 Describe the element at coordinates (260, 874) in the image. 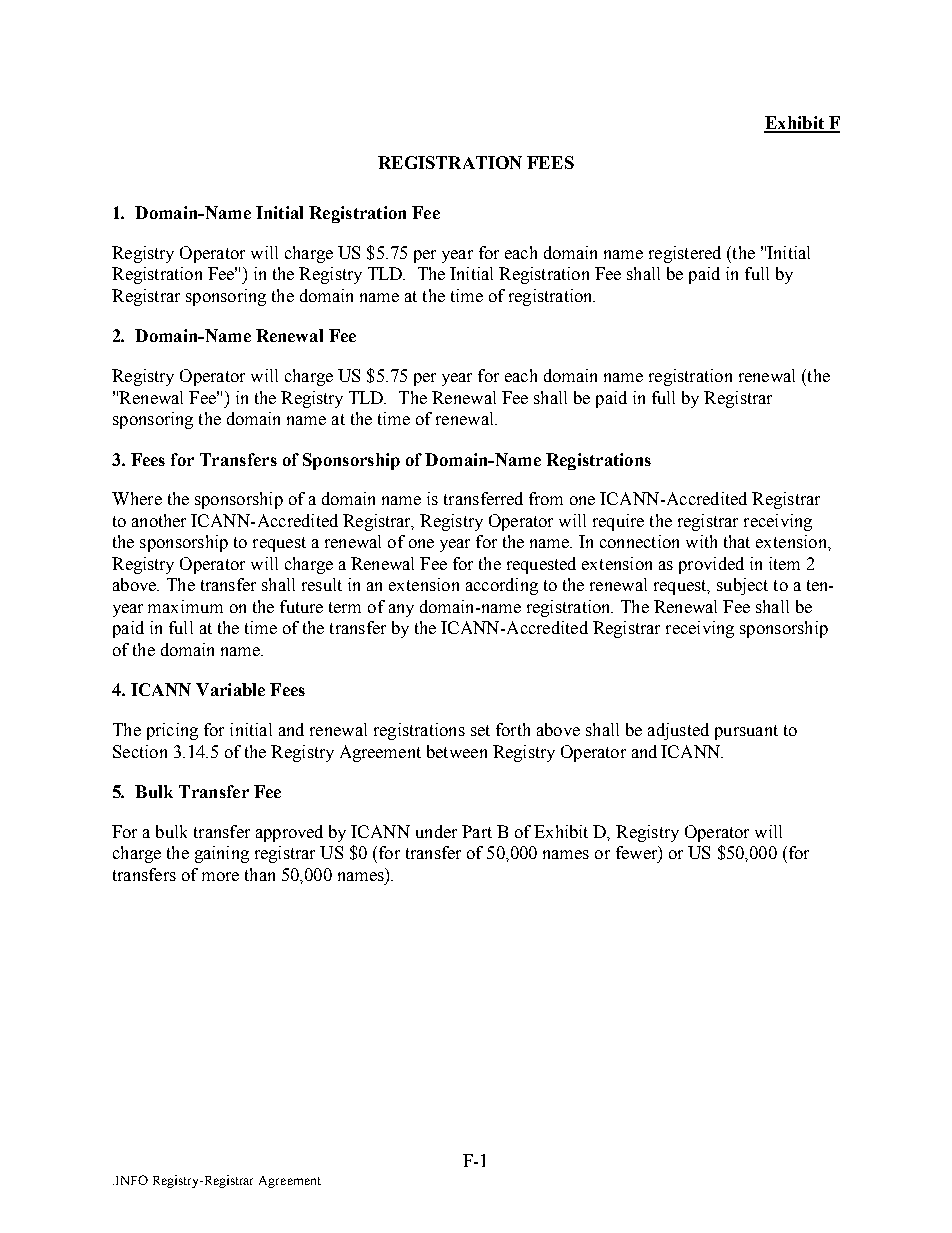

I see `than` at that location.
